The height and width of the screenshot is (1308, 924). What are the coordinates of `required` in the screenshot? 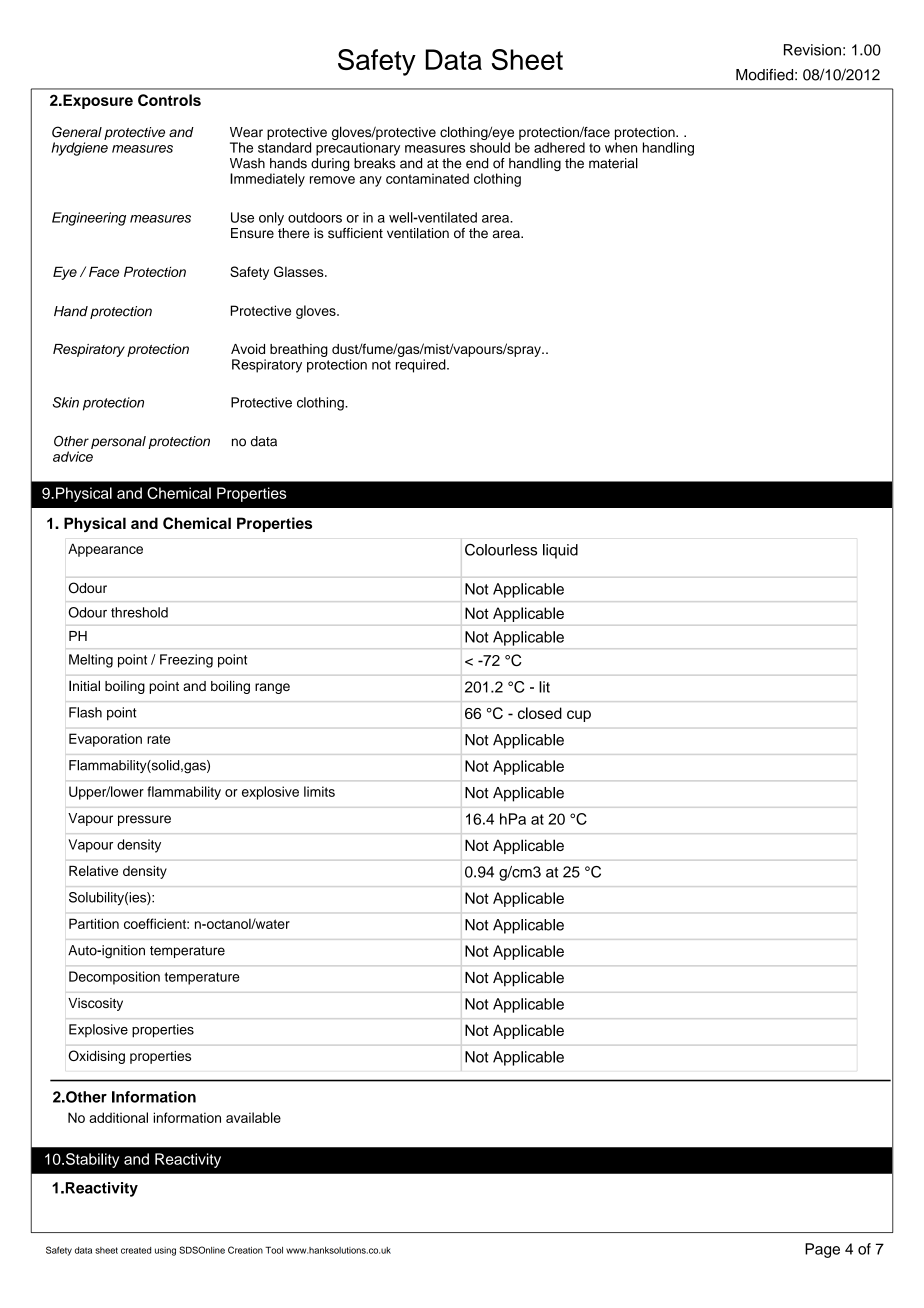 It's located at (422, 366).
